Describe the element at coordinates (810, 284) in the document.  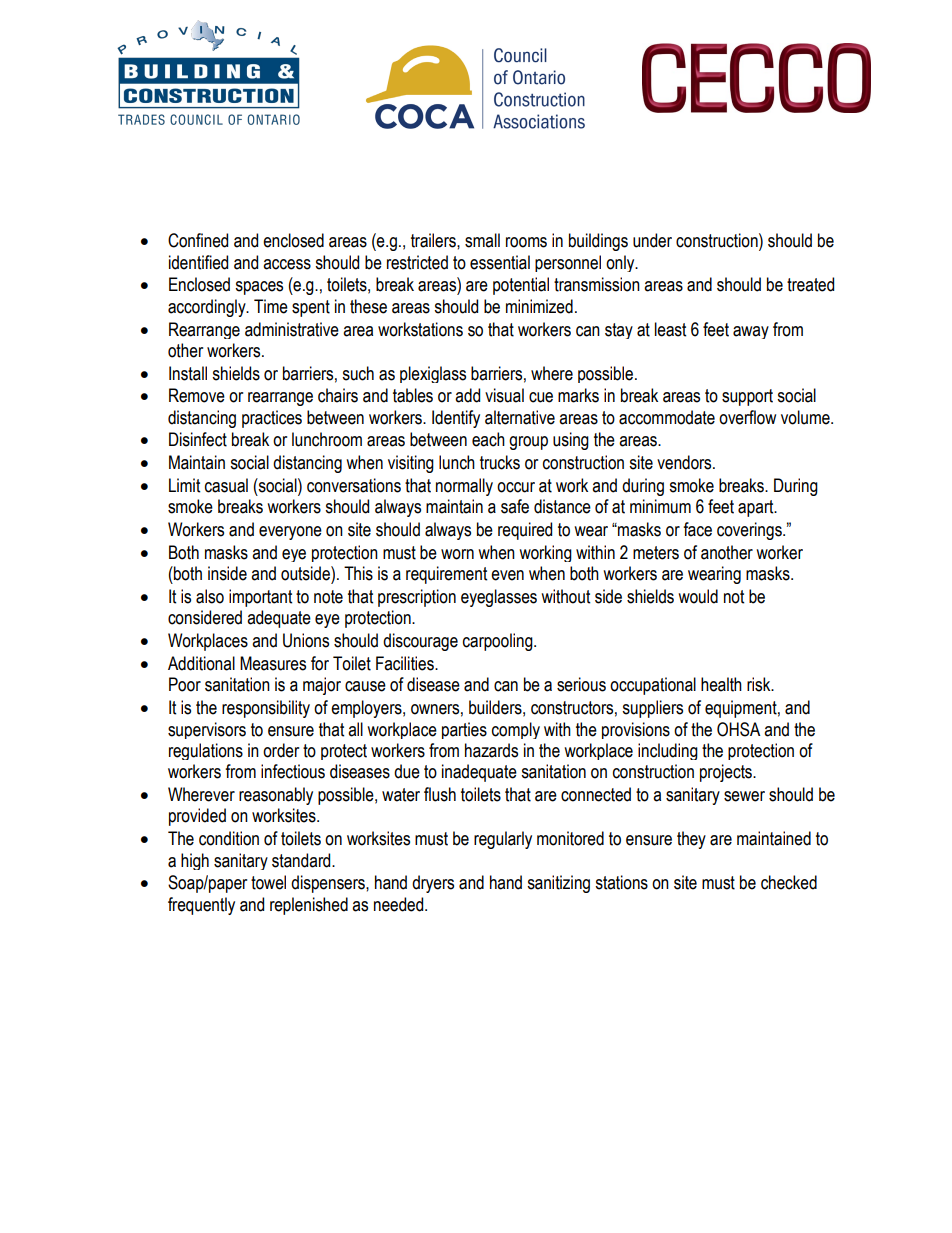
I see `treated` at that location.
